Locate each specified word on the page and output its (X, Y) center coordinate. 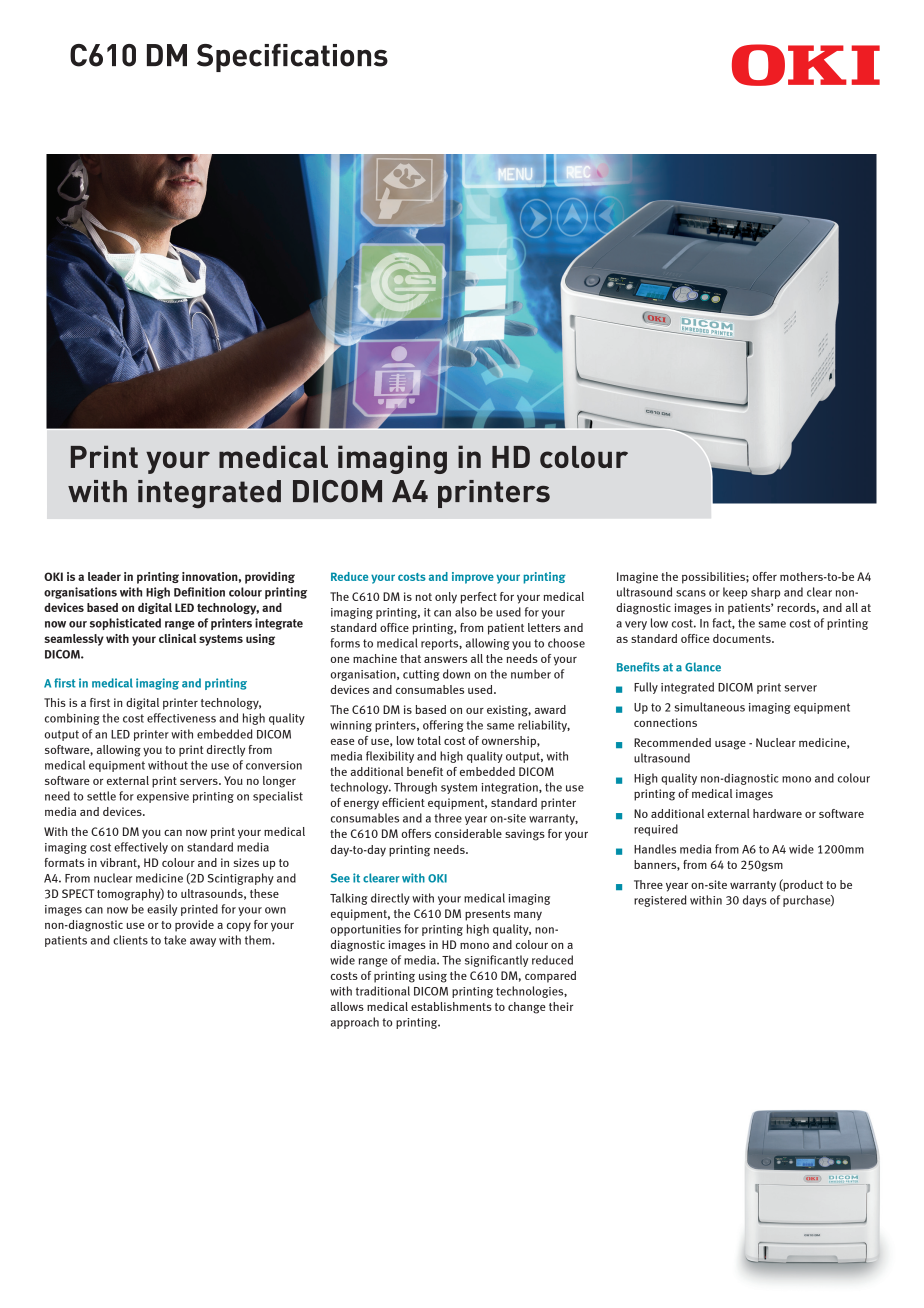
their (561, 1006)
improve (473, 578)
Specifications (292, 58)
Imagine (637, 578)
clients (130, 940)
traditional (383, 991)
